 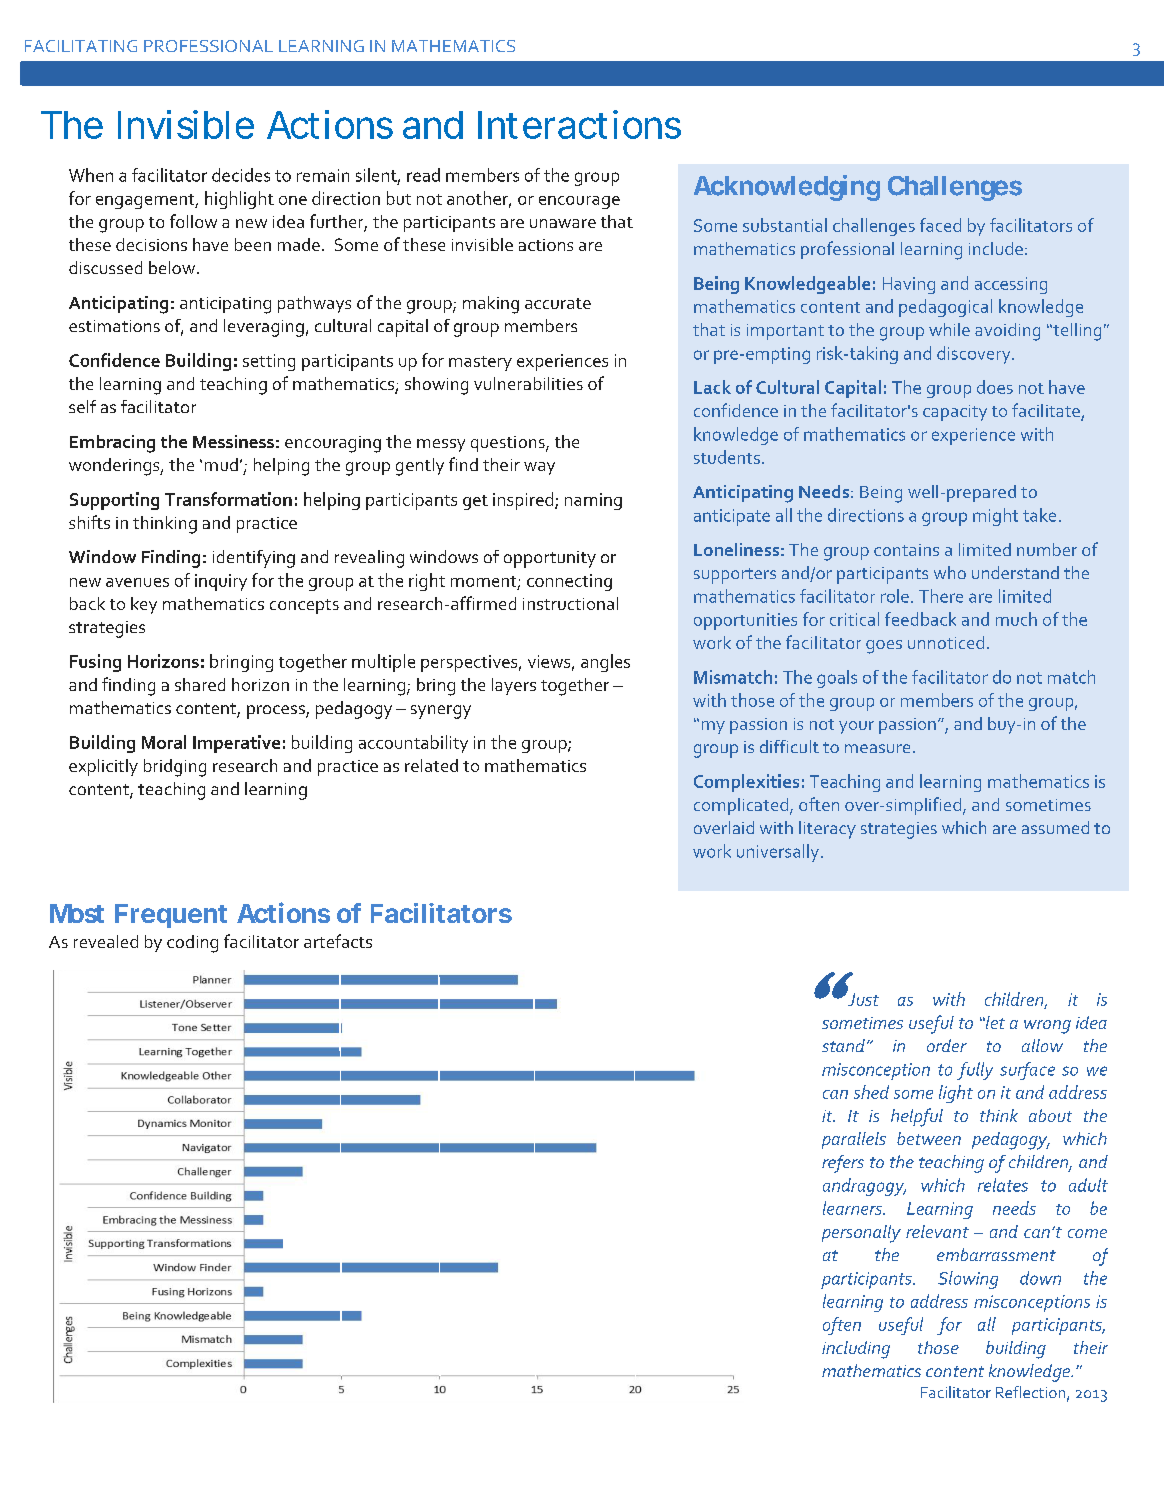 I want to click on Transformation, so click(x=228, y=499).
